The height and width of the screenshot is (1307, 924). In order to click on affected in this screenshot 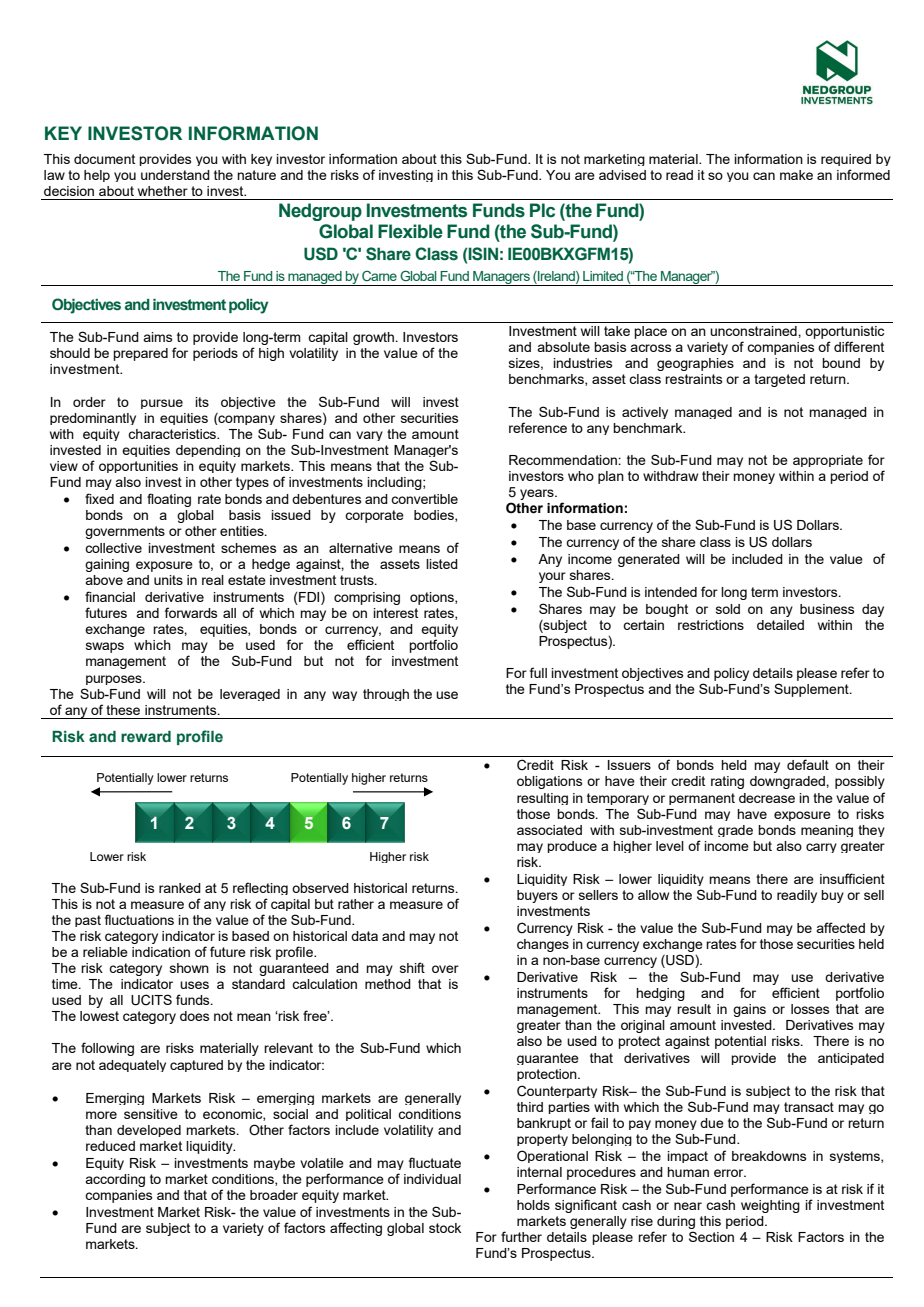, I will do `click(840, 927)`.
